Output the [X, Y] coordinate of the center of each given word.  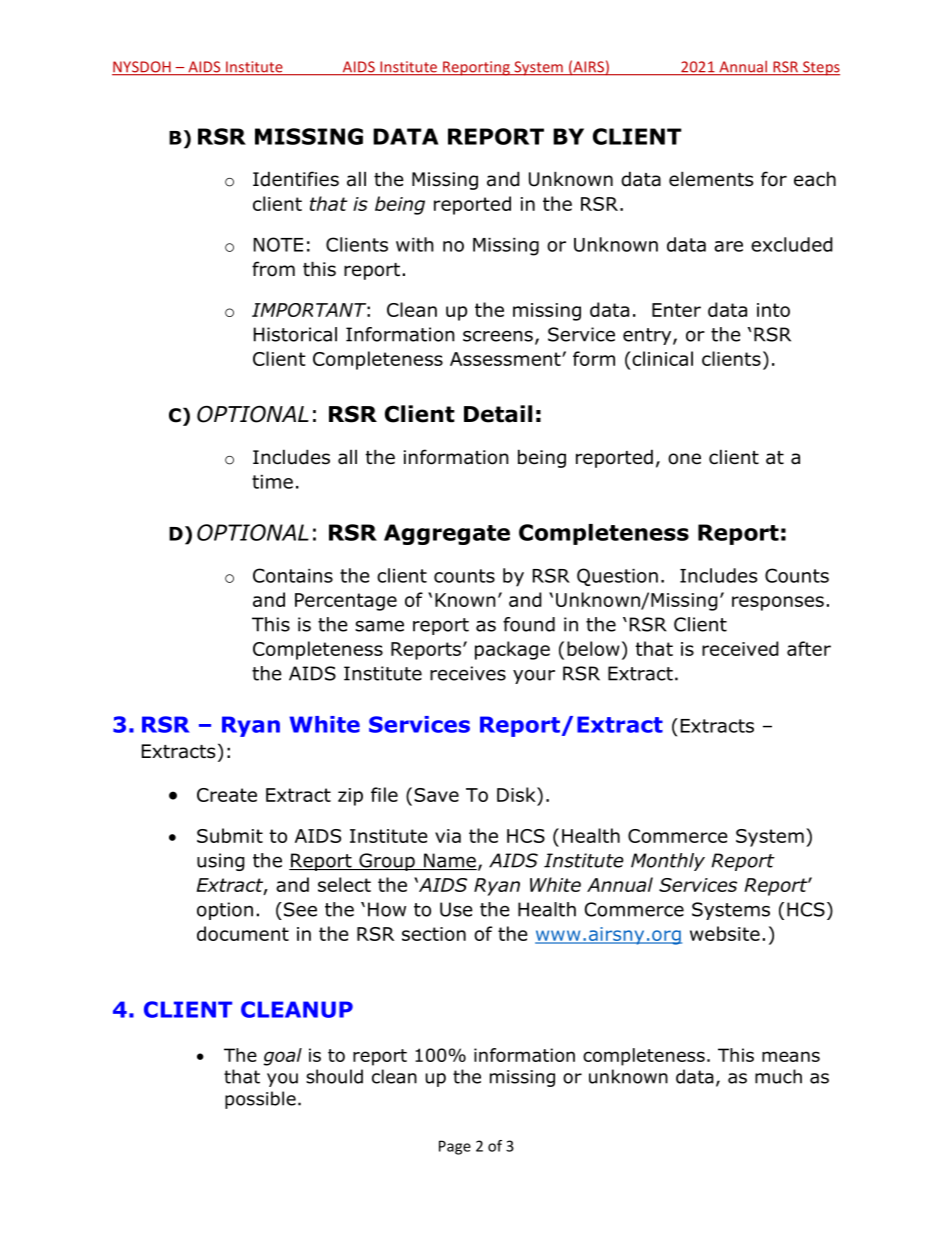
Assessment [506, 359]
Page [455, 1147]
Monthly [668, 862]
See [300, 909]
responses [778, 603]
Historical [295, 334]
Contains [293, 575]
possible [260, 1100]
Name [449, 861]
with [415, 244]
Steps [820, 68]
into [773, 310]
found [529, 624]
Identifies [296, 179]
